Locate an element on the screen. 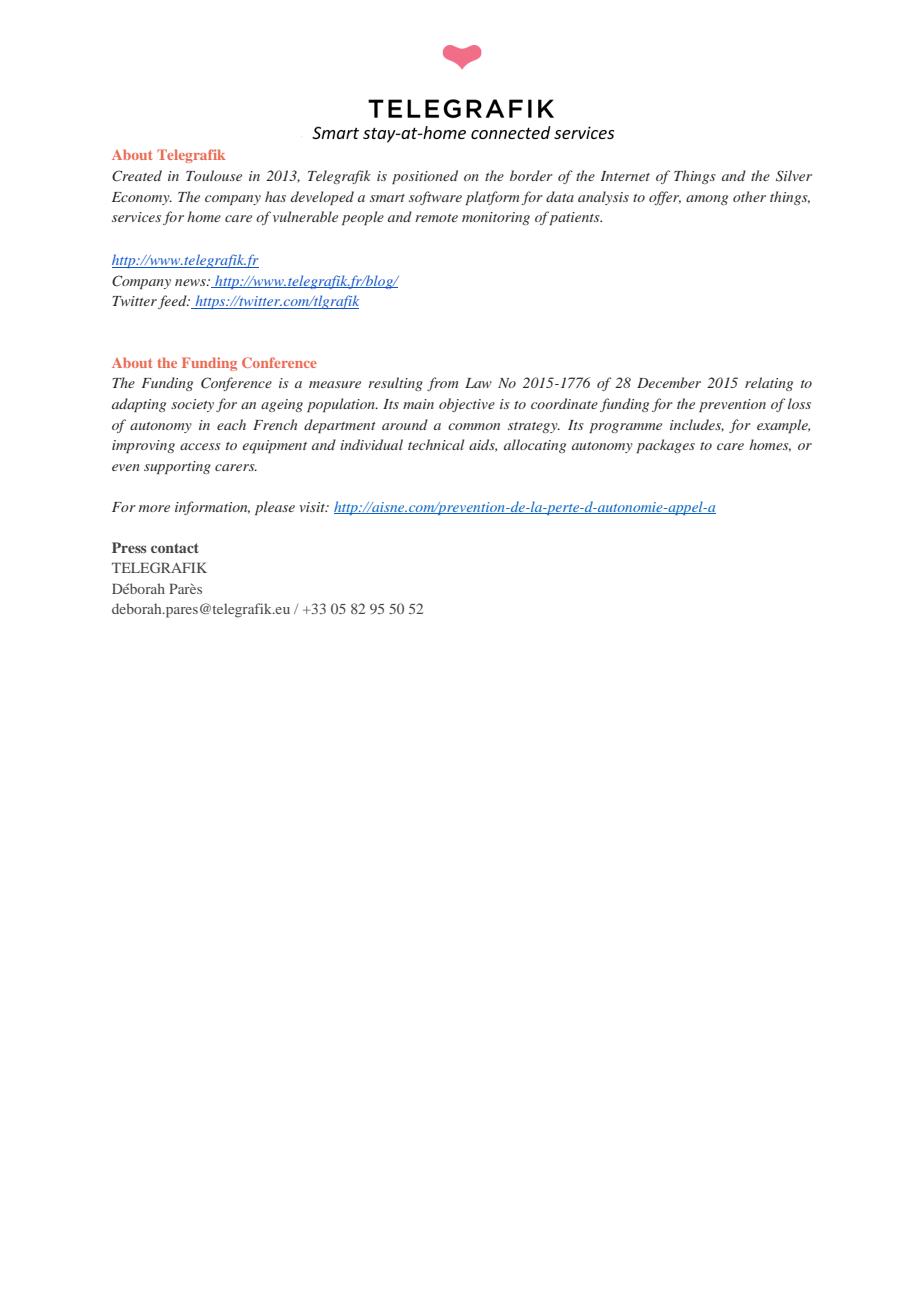 This screenshot has height=1307, width=924. other is located at coordinates (749, 196).
